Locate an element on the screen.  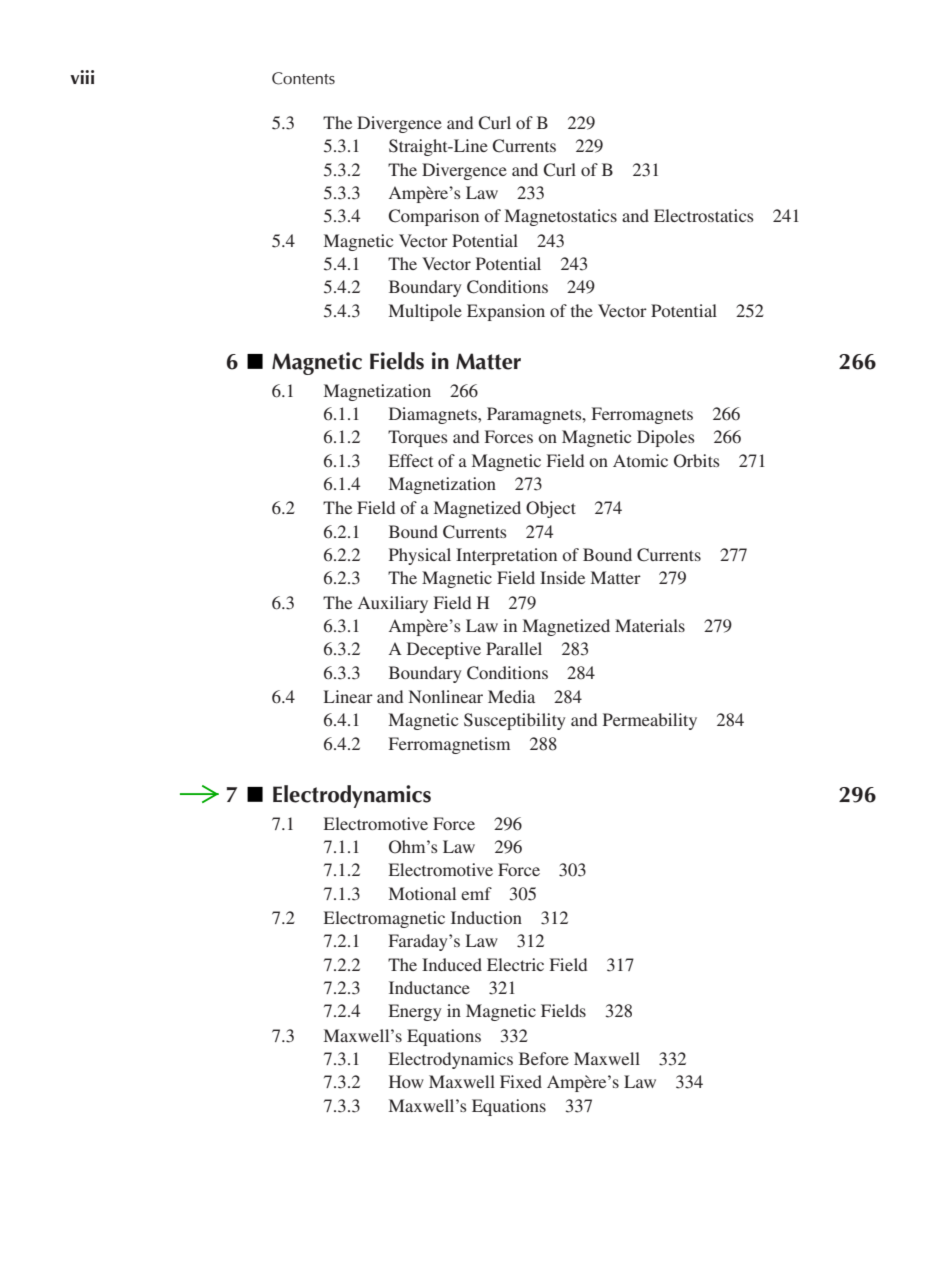
Physical is located at coordinates (420, 556).
